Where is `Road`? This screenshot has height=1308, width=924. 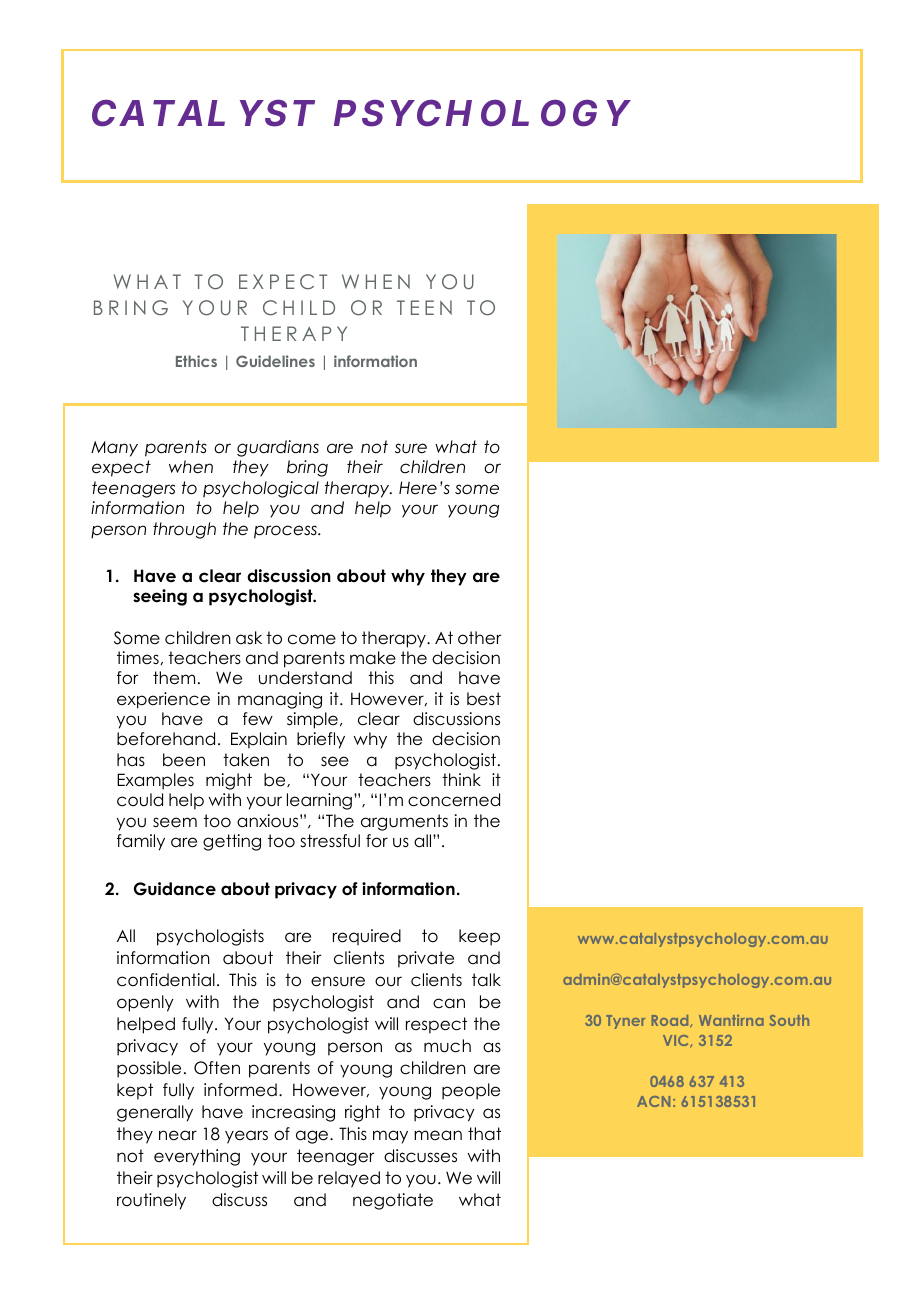
Road is located at coordinates (671, 1021).
